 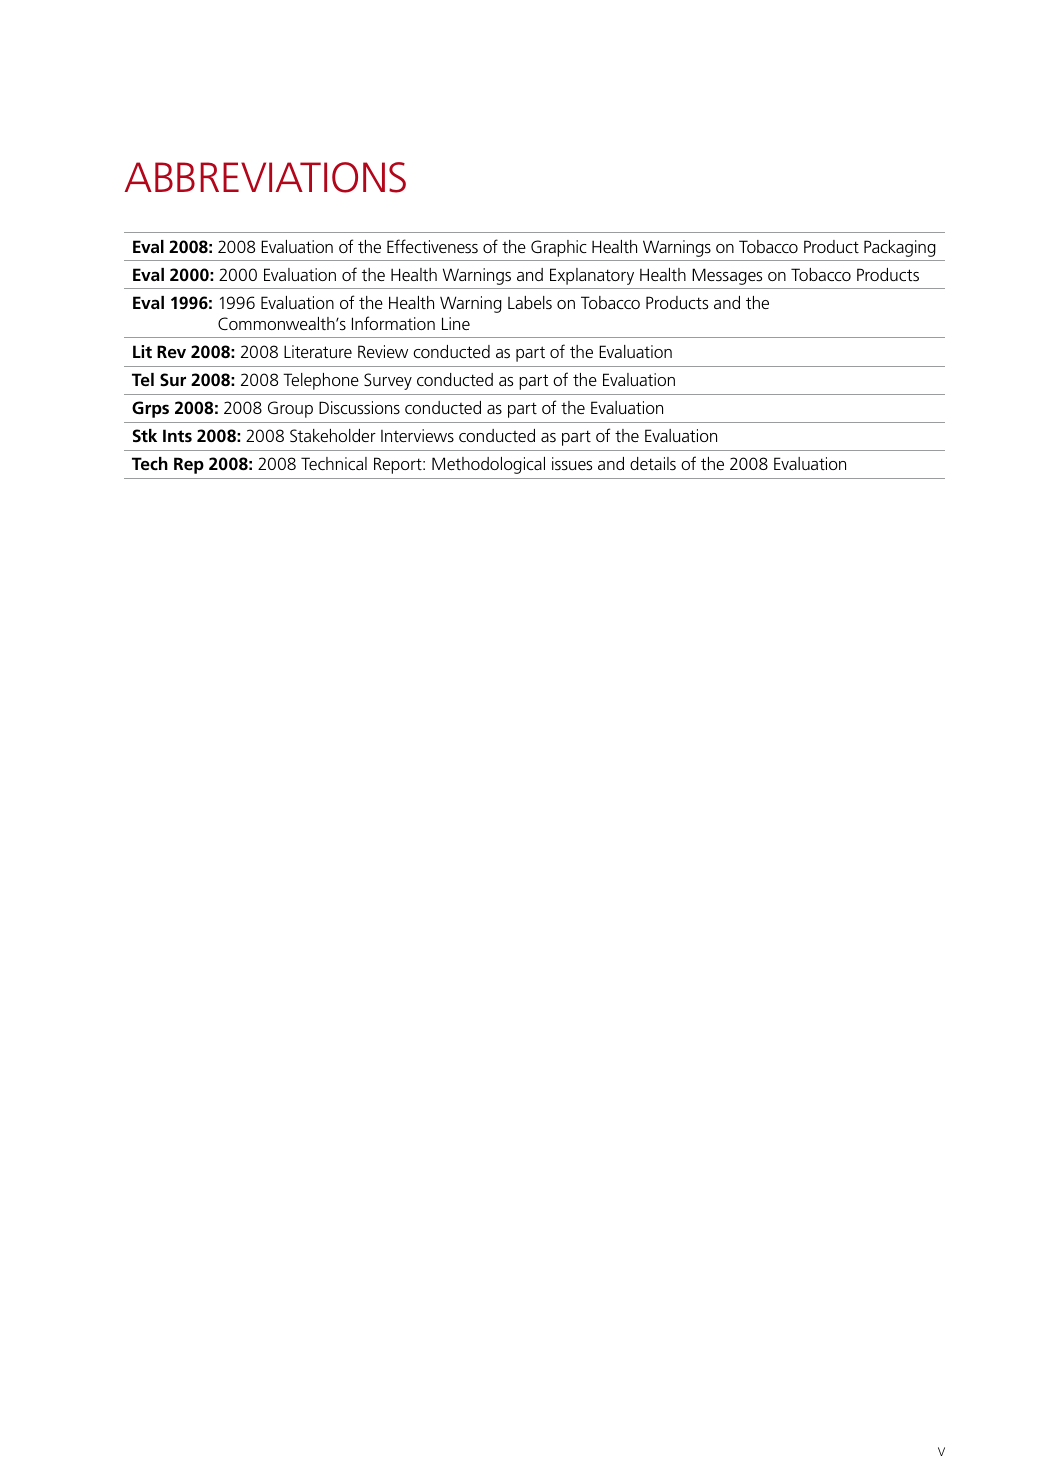 I want to click on Labels, so click(x=530, y=303).
